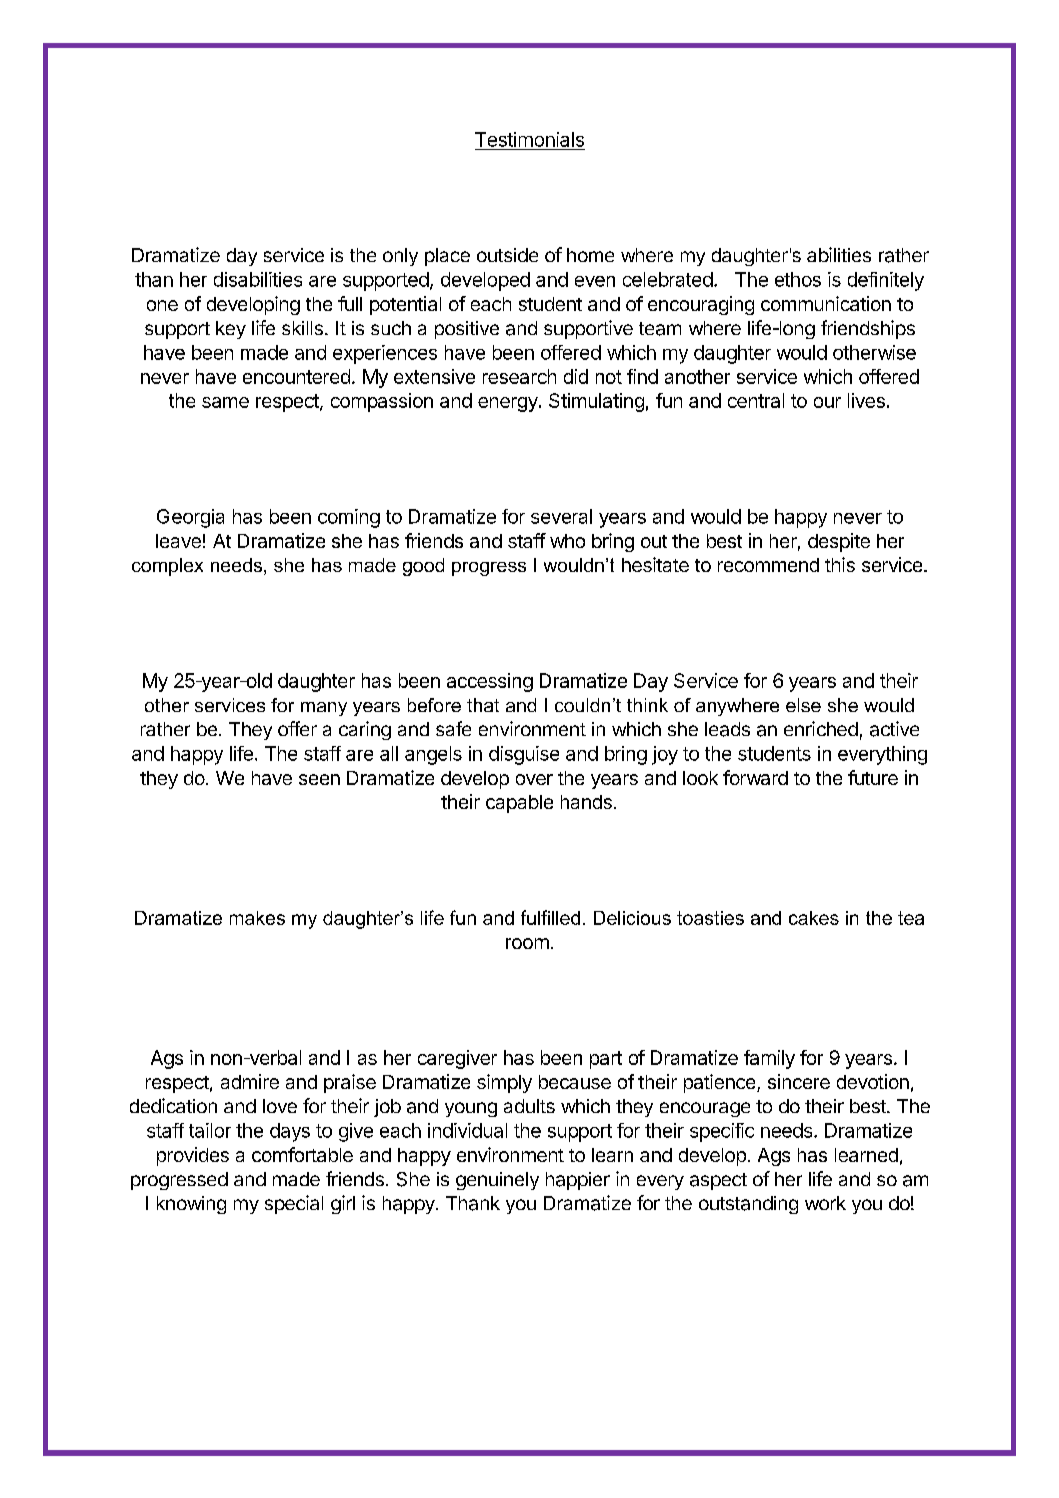 The width and height of the screenshot is (1059, 1498). I want to click on capable, so click(519, 804).
